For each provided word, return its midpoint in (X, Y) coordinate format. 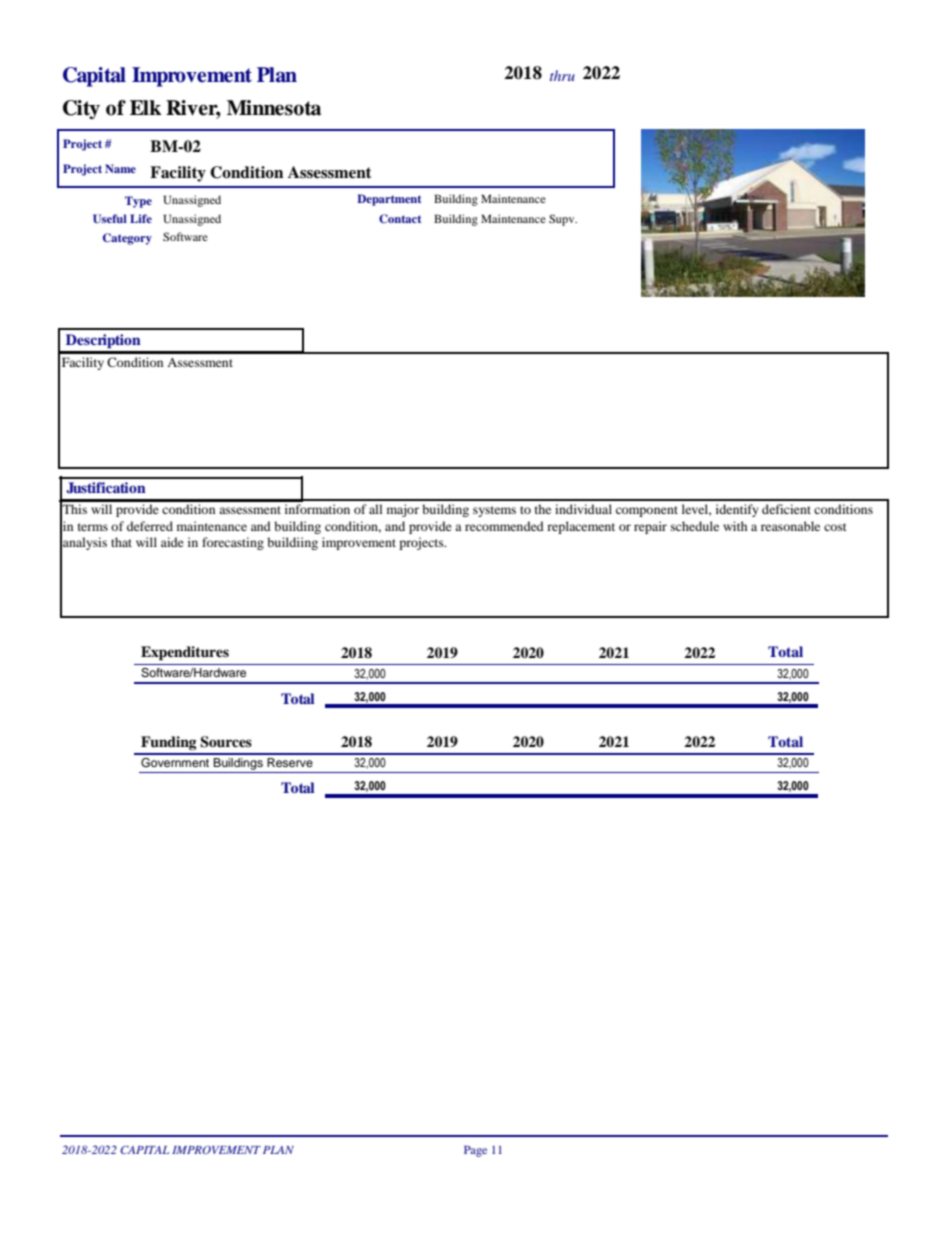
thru (562, 75)
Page (475, 1151)
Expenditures (185, 653)
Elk (145, 107)
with (735, 526)
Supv (563, 220)
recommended (504, 526)
